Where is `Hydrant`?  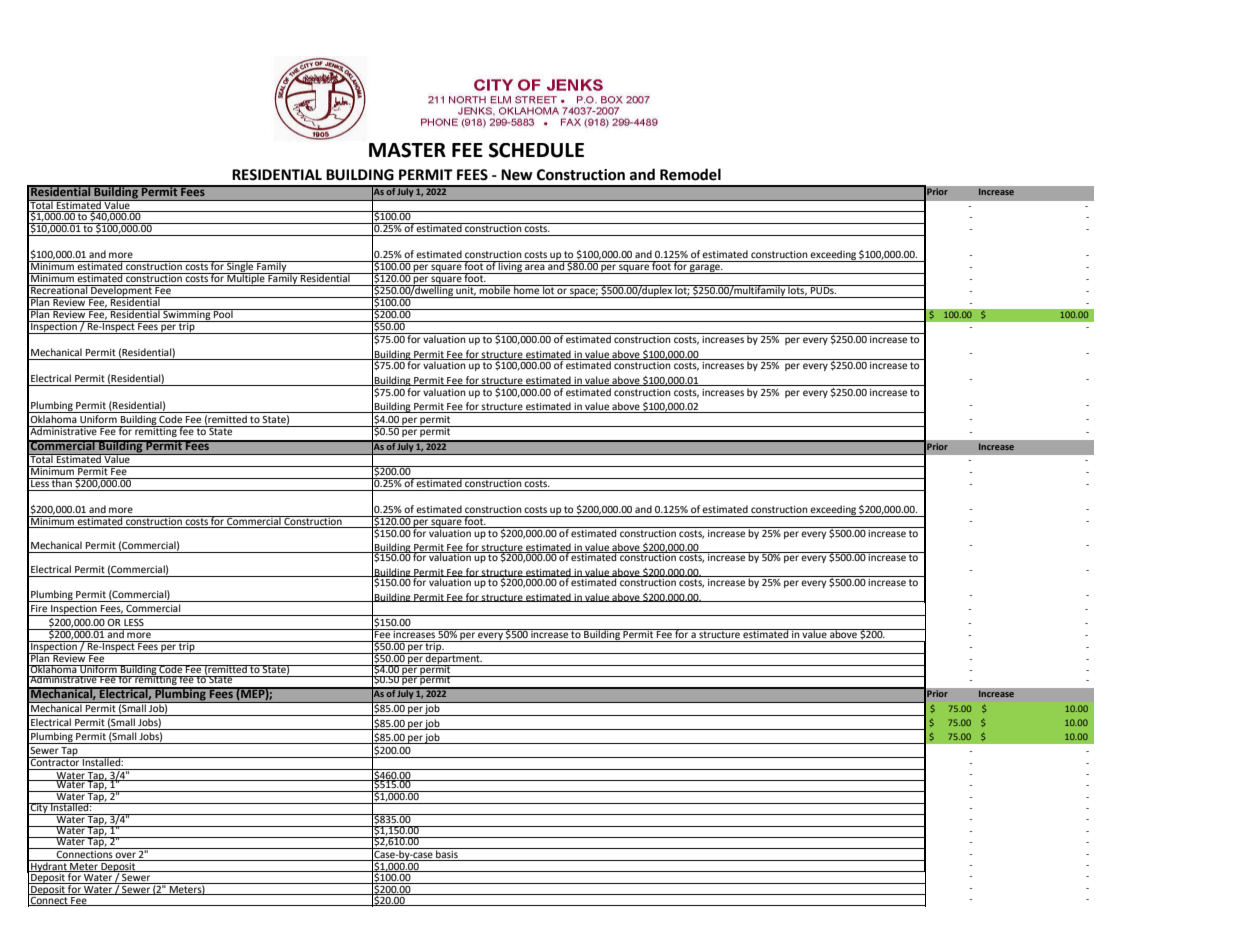
Hydrant is located at coordinates (49, 866).
